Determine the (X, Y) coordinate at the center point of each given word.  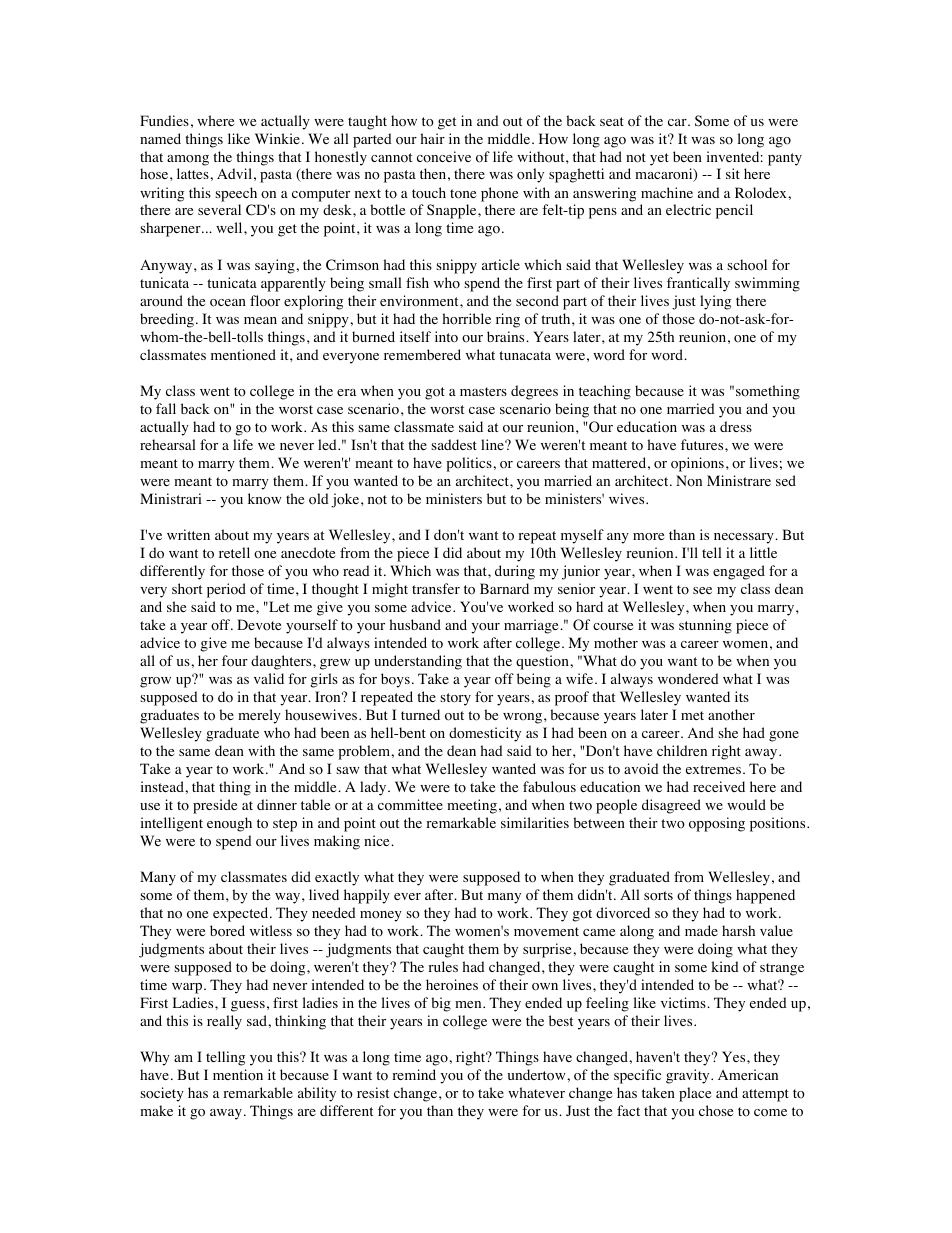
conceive (444, 157)
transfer (436, 588)
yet (659, 159)
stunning (705, 626)
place (695, 1094)
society (162, 1094)
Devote (259, 625)
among (188, 160)
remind (414, 1074)
